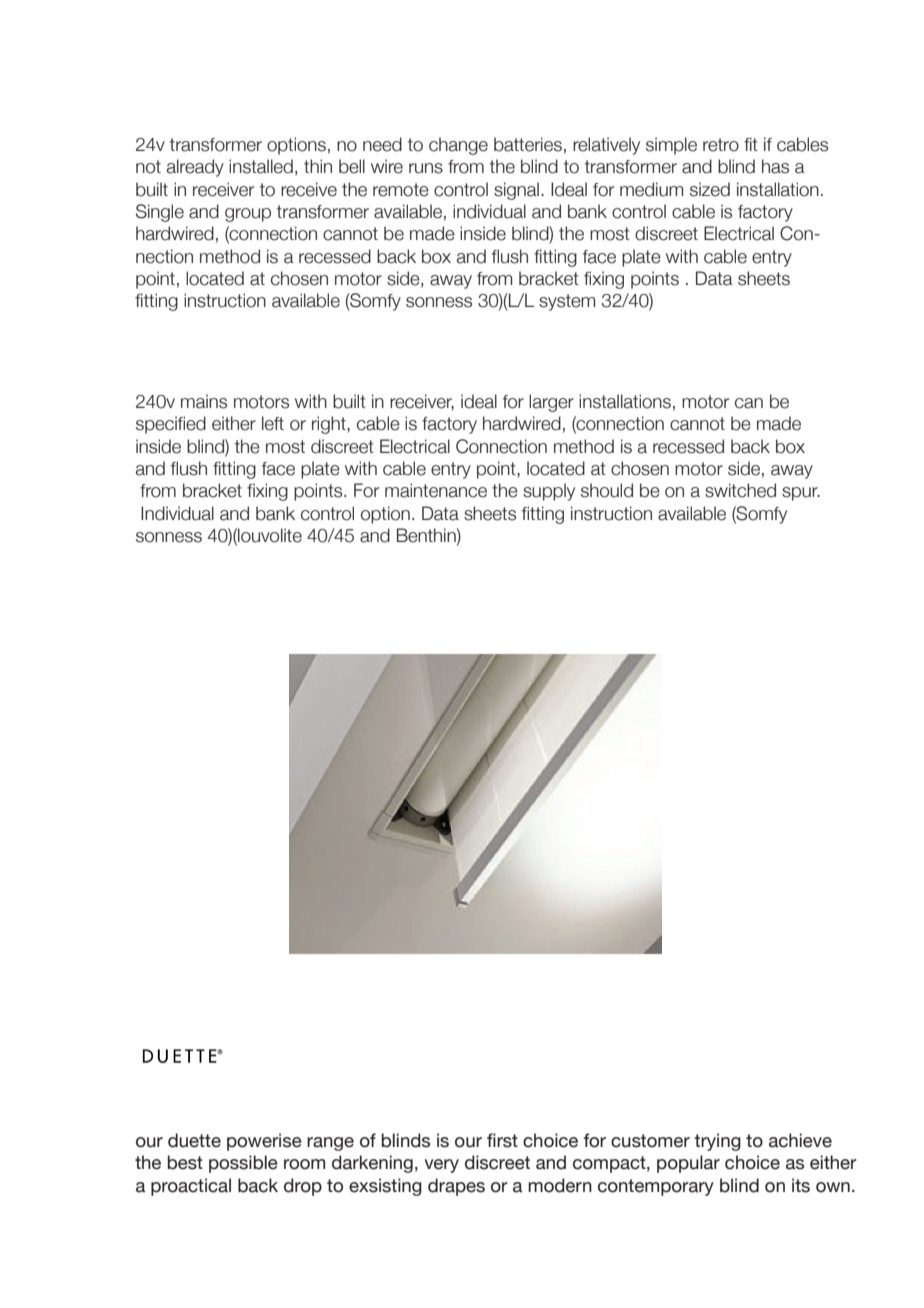 This image has height=1308, width=924. What do you see at coordinates (243, 1164) in the image?
I see `possible` at bounding box center [243, 1164].
